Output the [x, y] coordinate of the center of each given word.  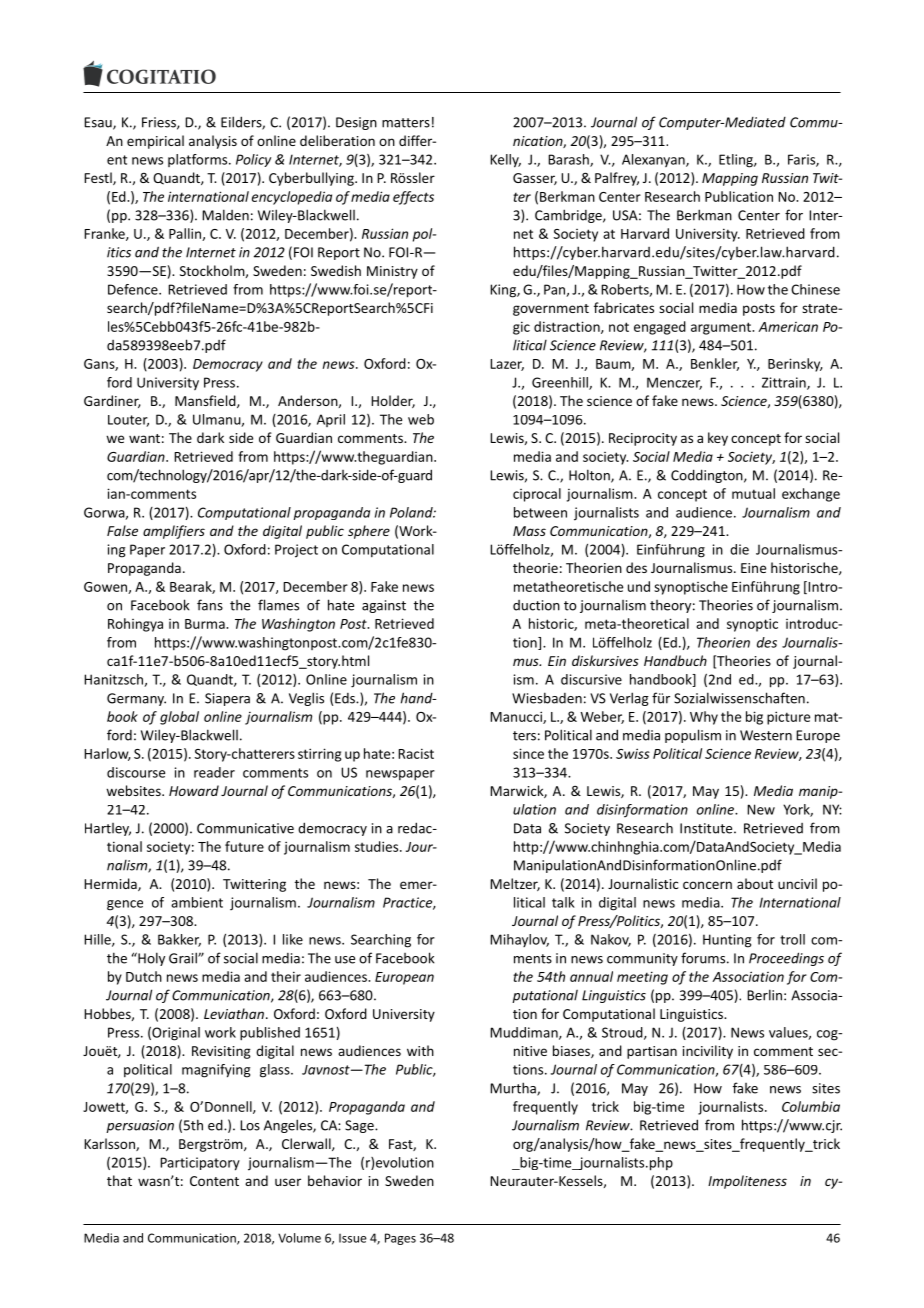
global [179, 718]
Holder [393, 401]
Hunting [727, 941]
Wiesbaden [547, 698]
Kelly [505, 161]
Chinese [815, 289]
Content [214, 1181]
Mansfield [206, 401]
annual [591, 976]
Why [704, 718]
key [718, 439]
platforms [199, 160]
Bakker [179, 940]
